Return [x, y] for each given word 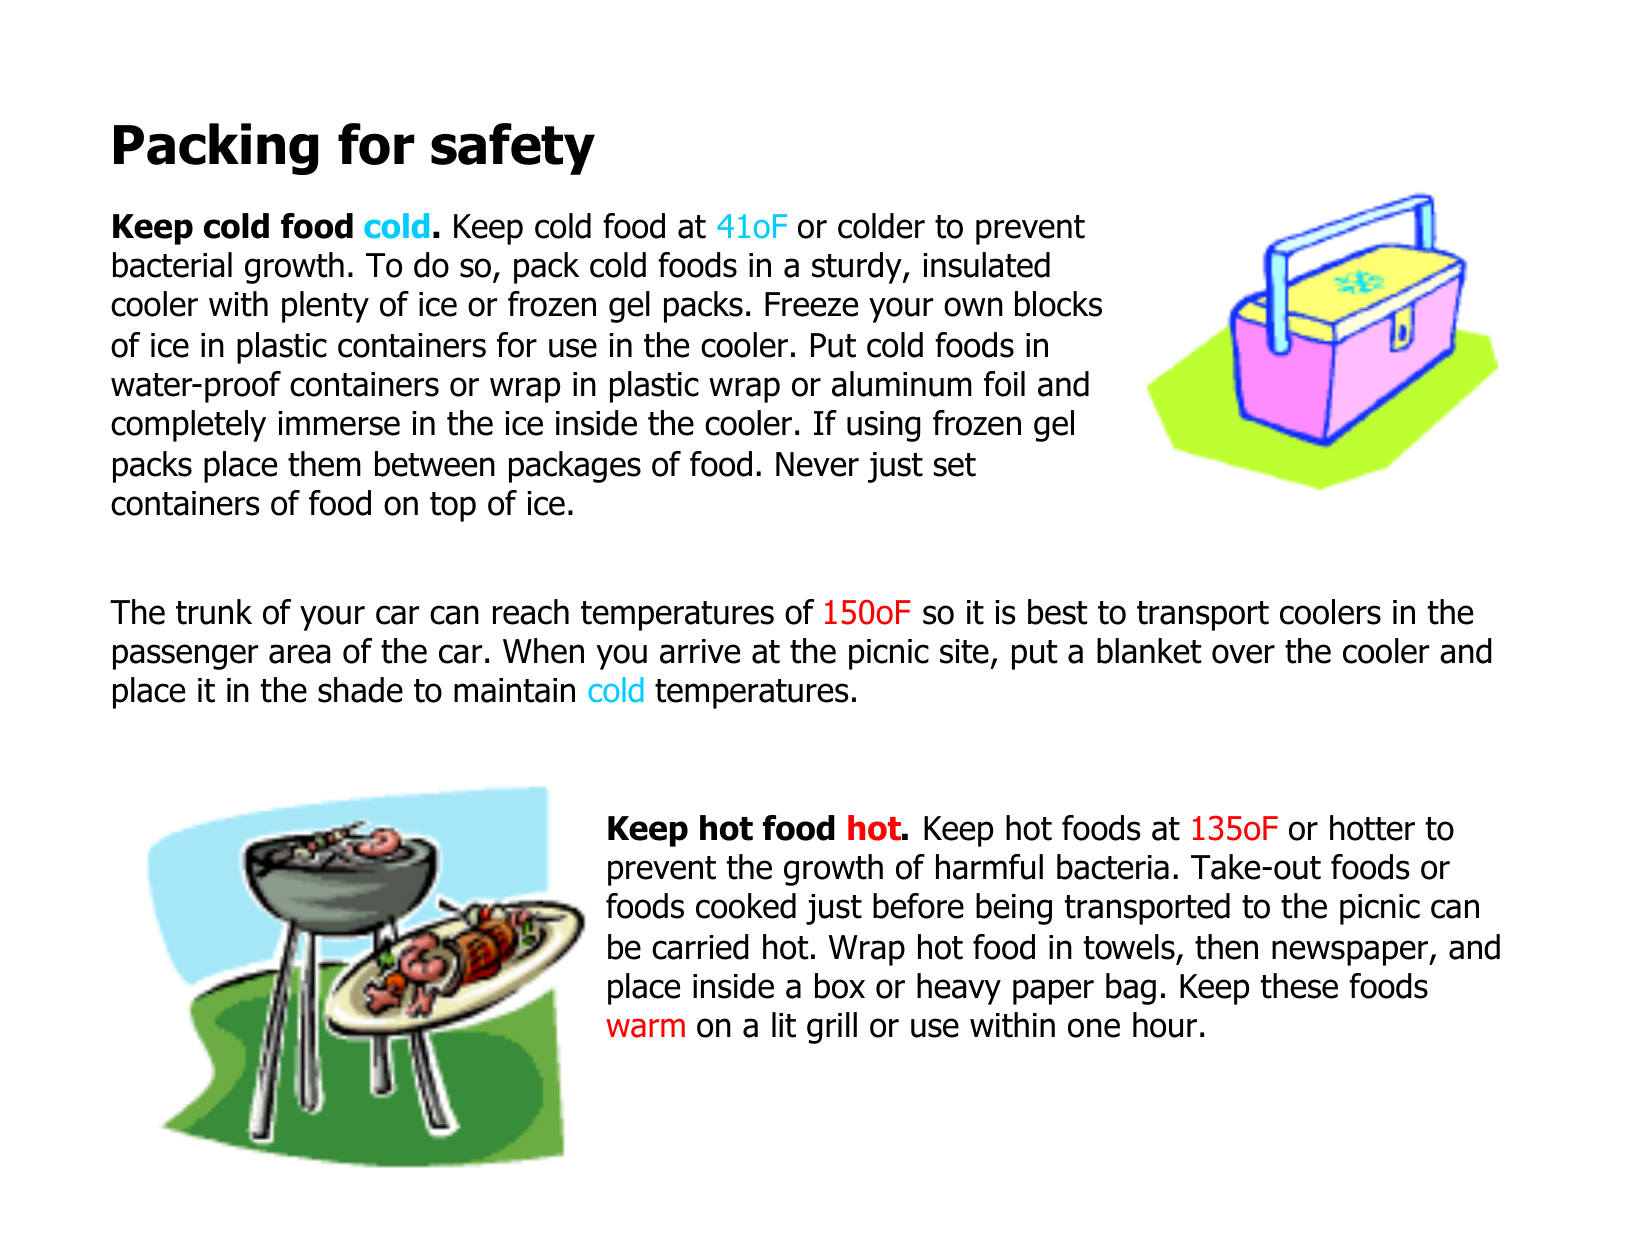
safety [513, 149]
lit [784, 1025]
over [1243, 654]
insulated [986, 265]
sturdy [858, 268]
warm [645, 1028]
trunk [214, 612]
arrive [700, 651]
